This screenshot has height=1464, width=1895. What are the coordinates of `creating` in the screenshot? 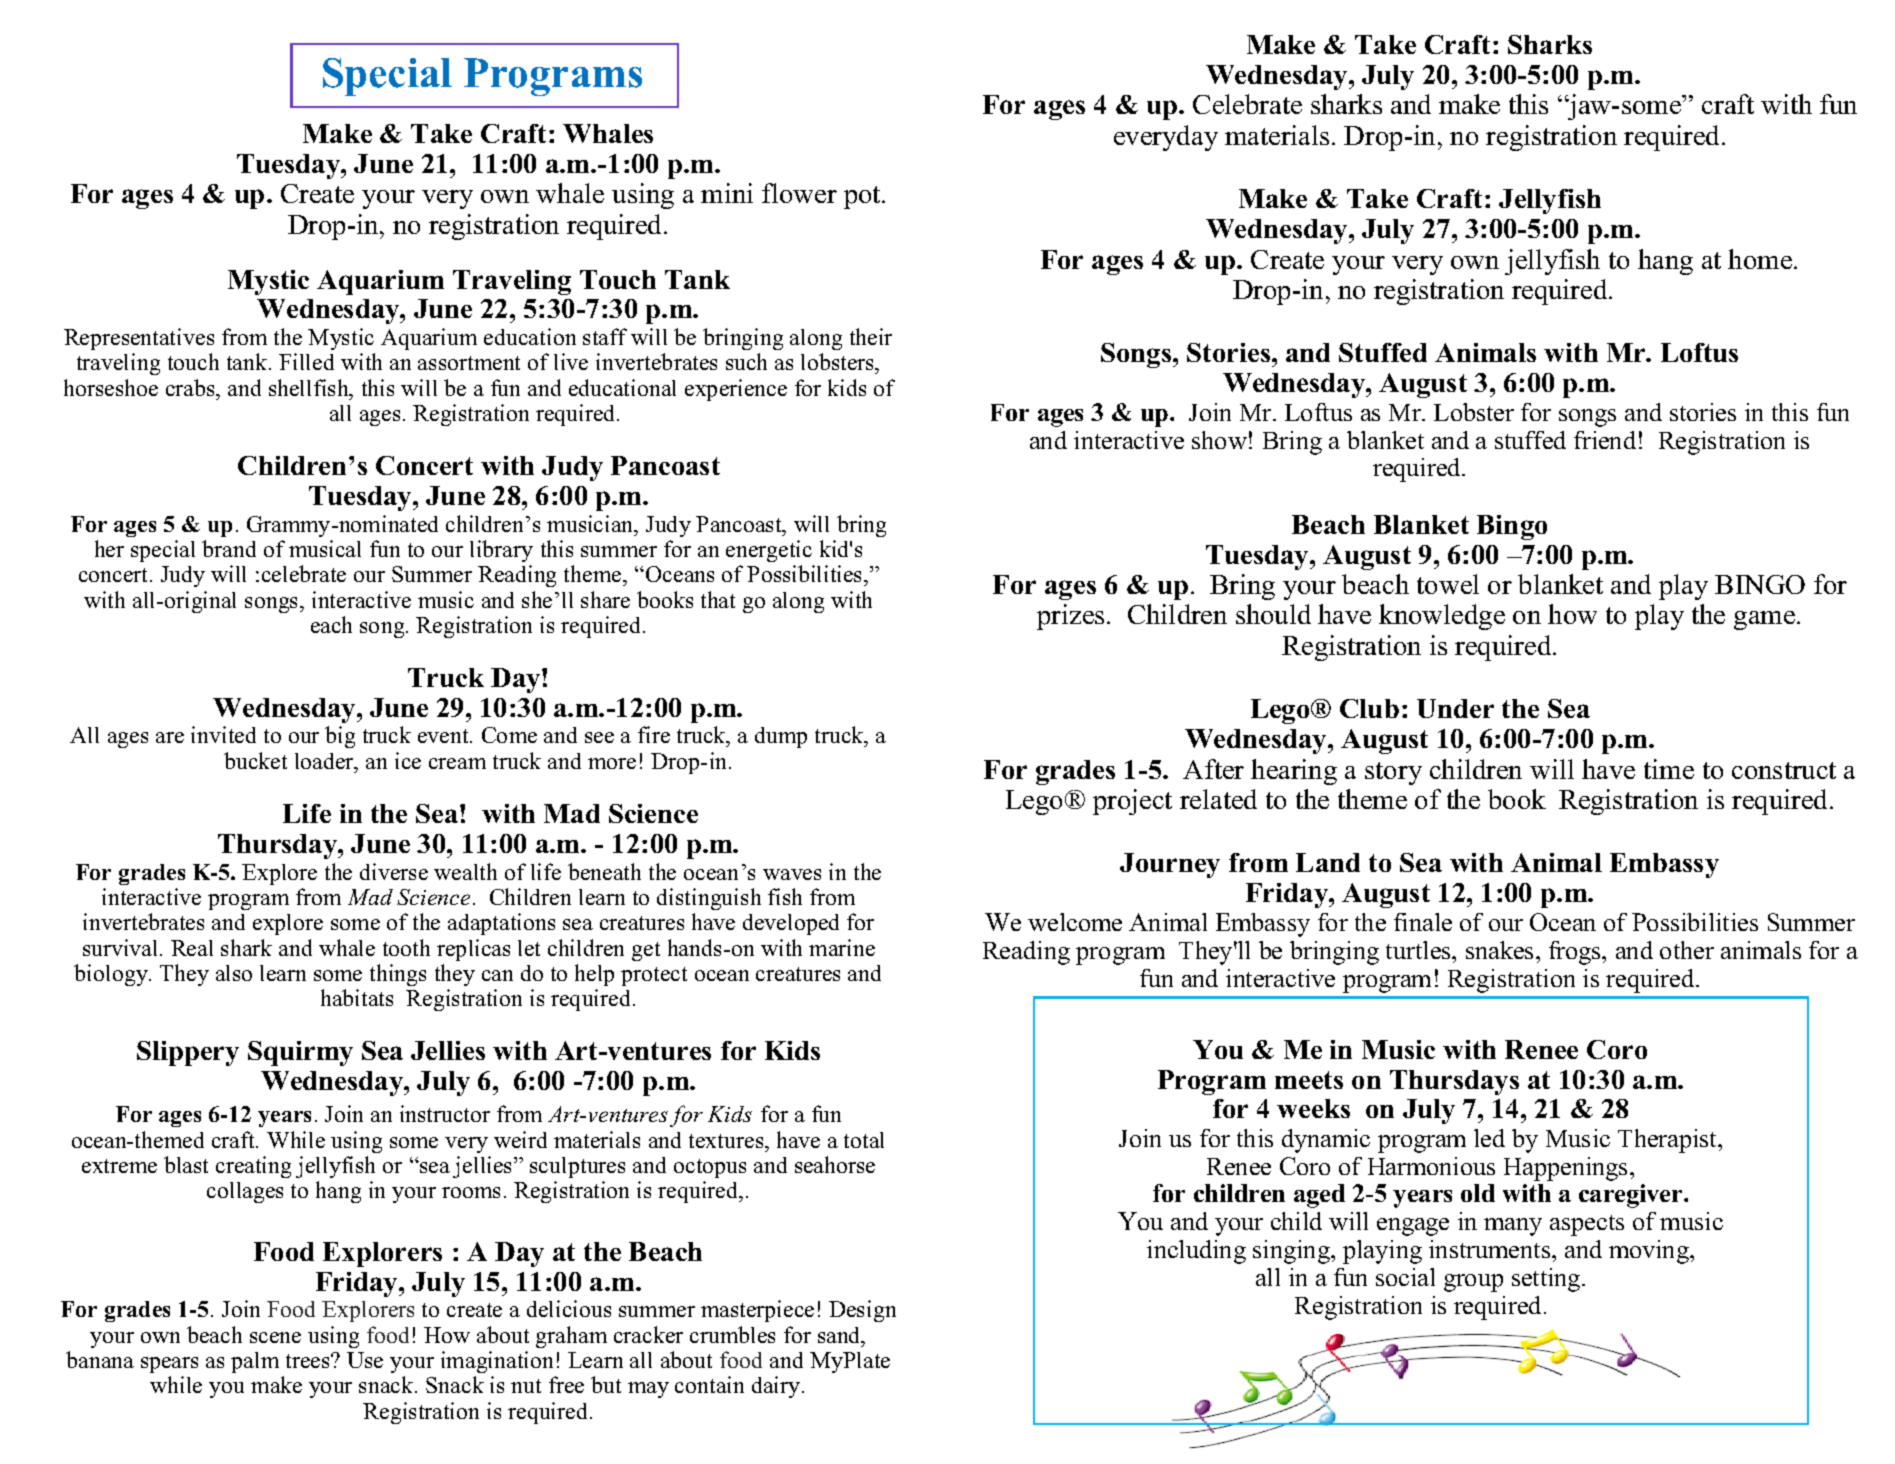 It's located at (253, 1167).
